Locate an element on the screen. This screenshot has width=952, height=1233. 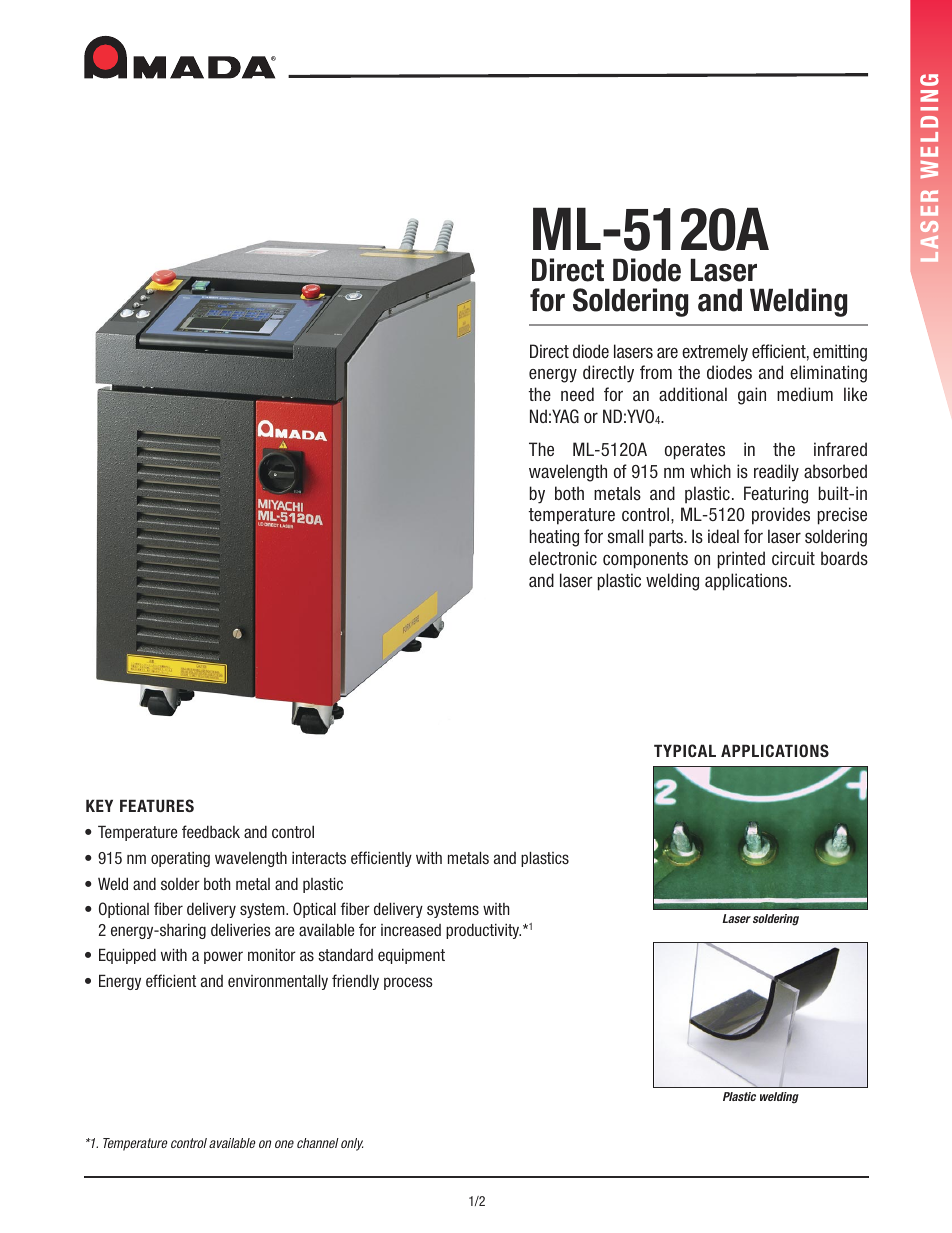
provides is located at coordinates (781, 516).
